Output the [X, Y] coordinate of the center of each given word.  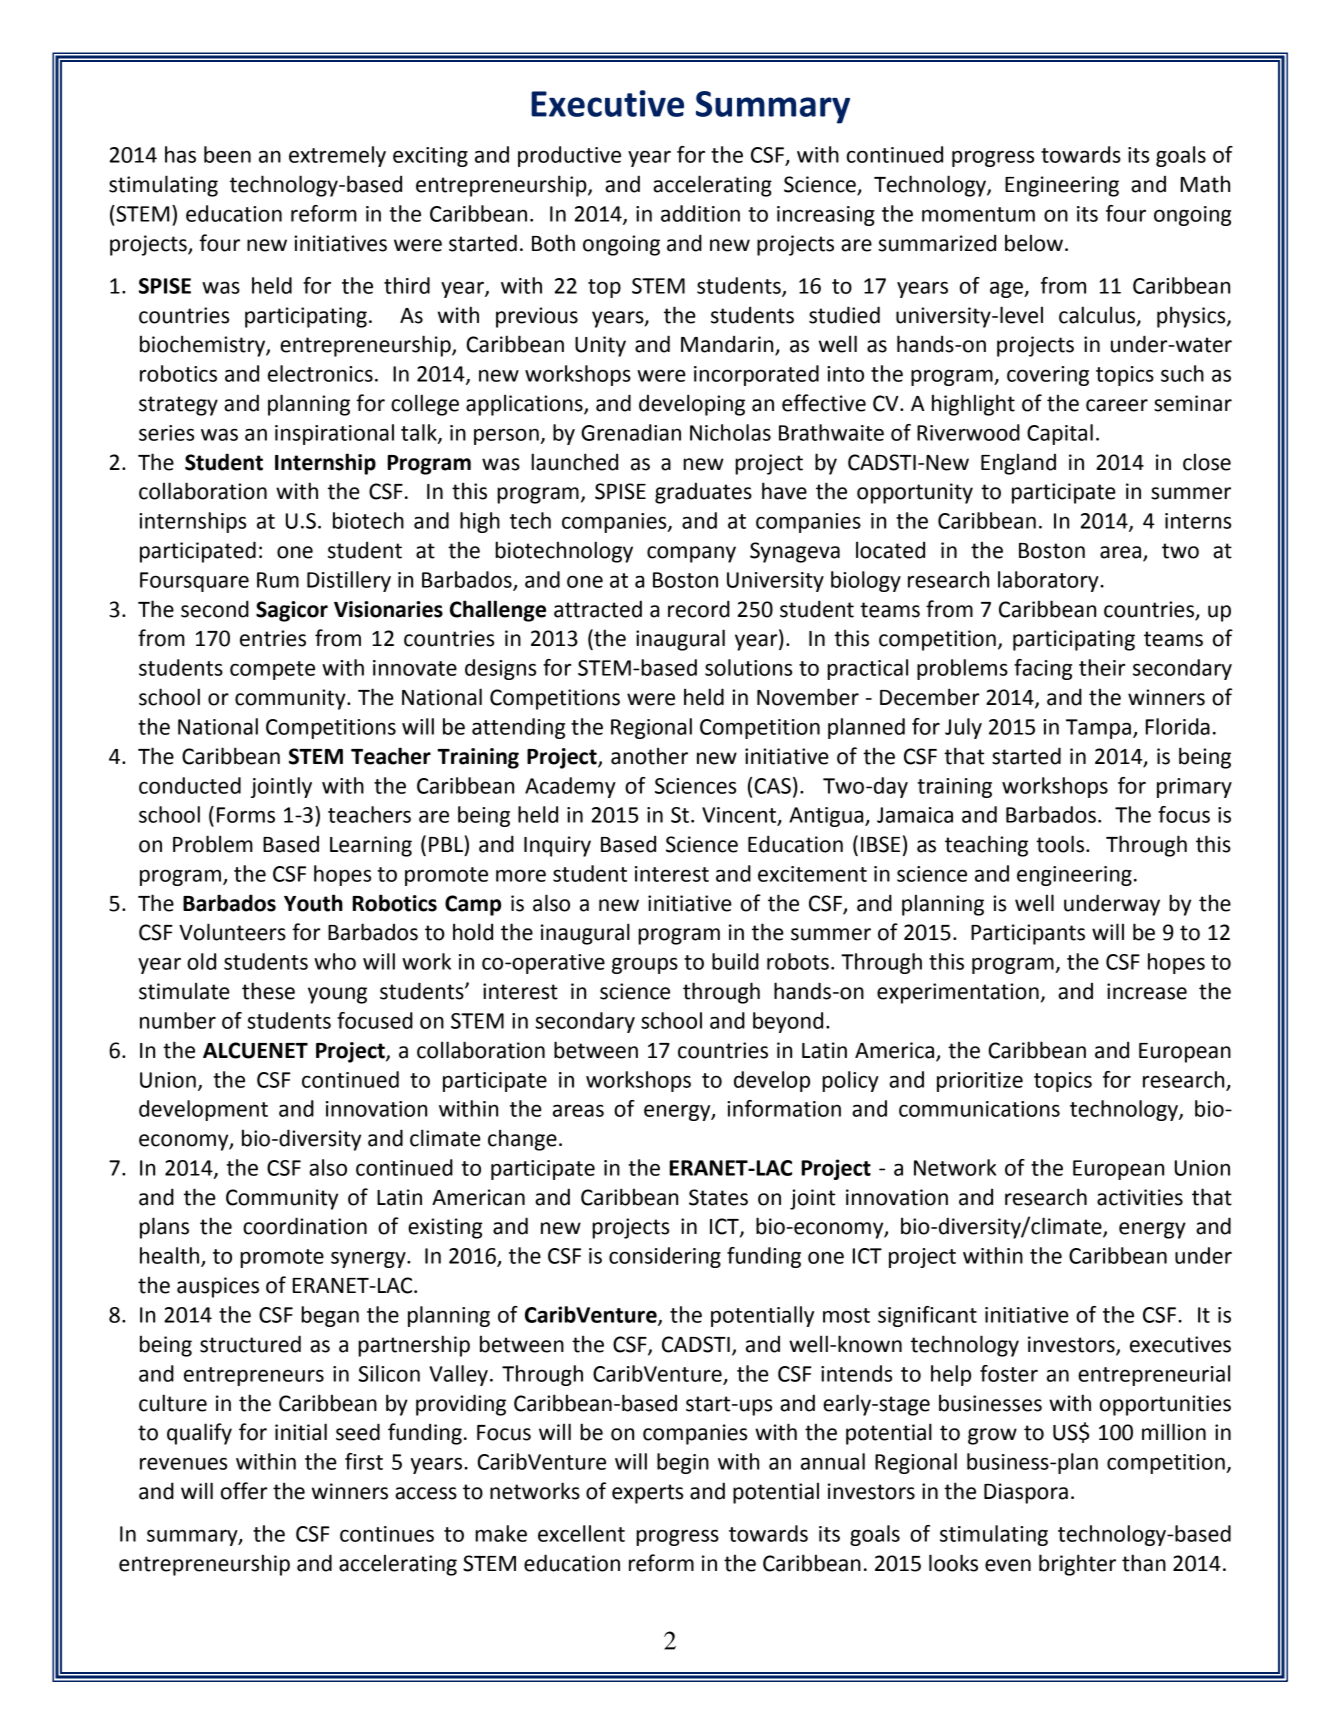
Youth [313, 903]
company [691, 554]
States [718, 1197]
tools [1060, 844]
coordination [305, 1226]
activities [1140, 1197]
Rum [278, 580]
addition [700, 213]
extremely [337, 156]
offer [244, 1491]
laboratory [1049, 581]
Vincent [740, 816]
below [1034, 243]
